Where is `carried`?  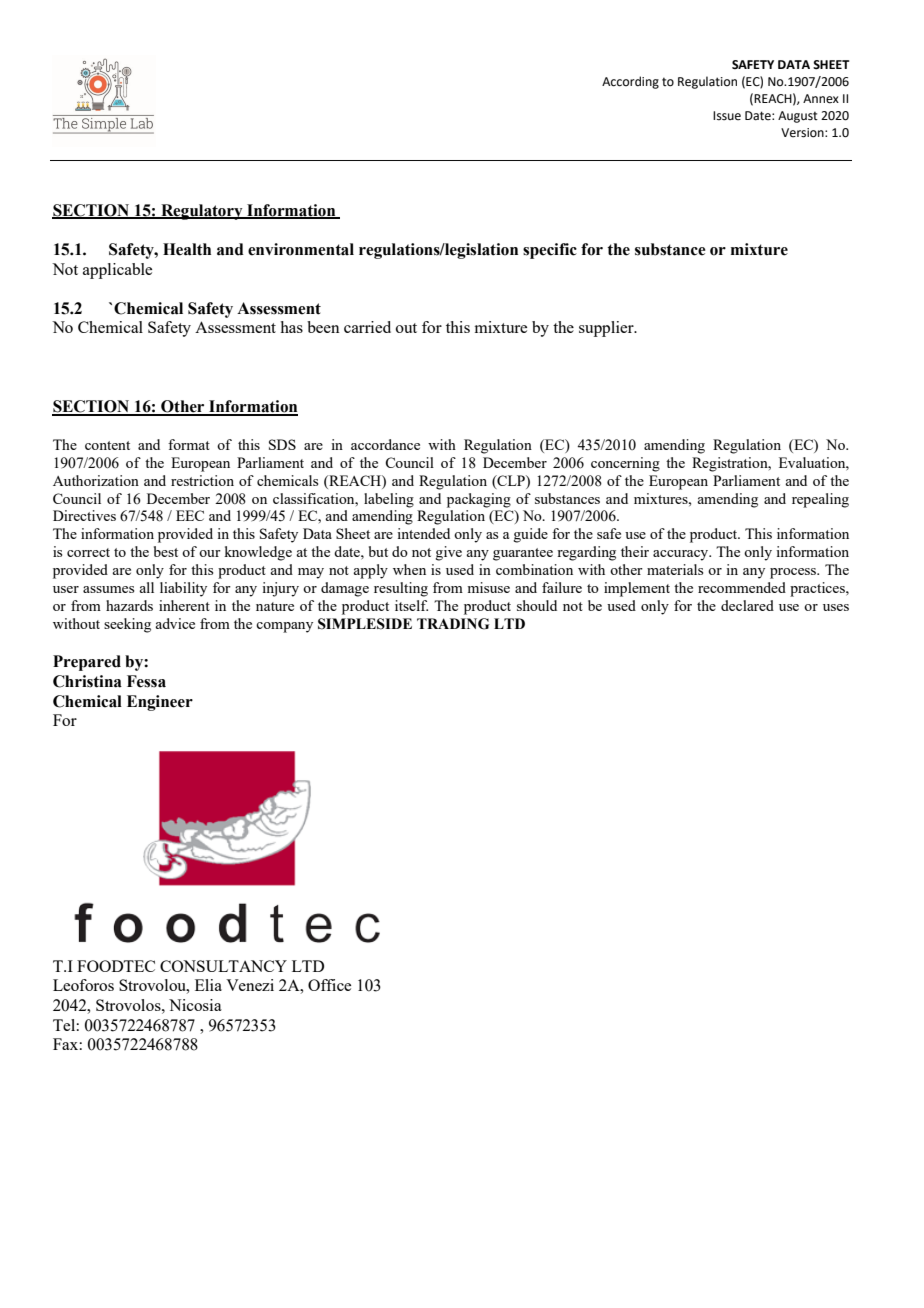
carried is located at coordinates (367, 327).
